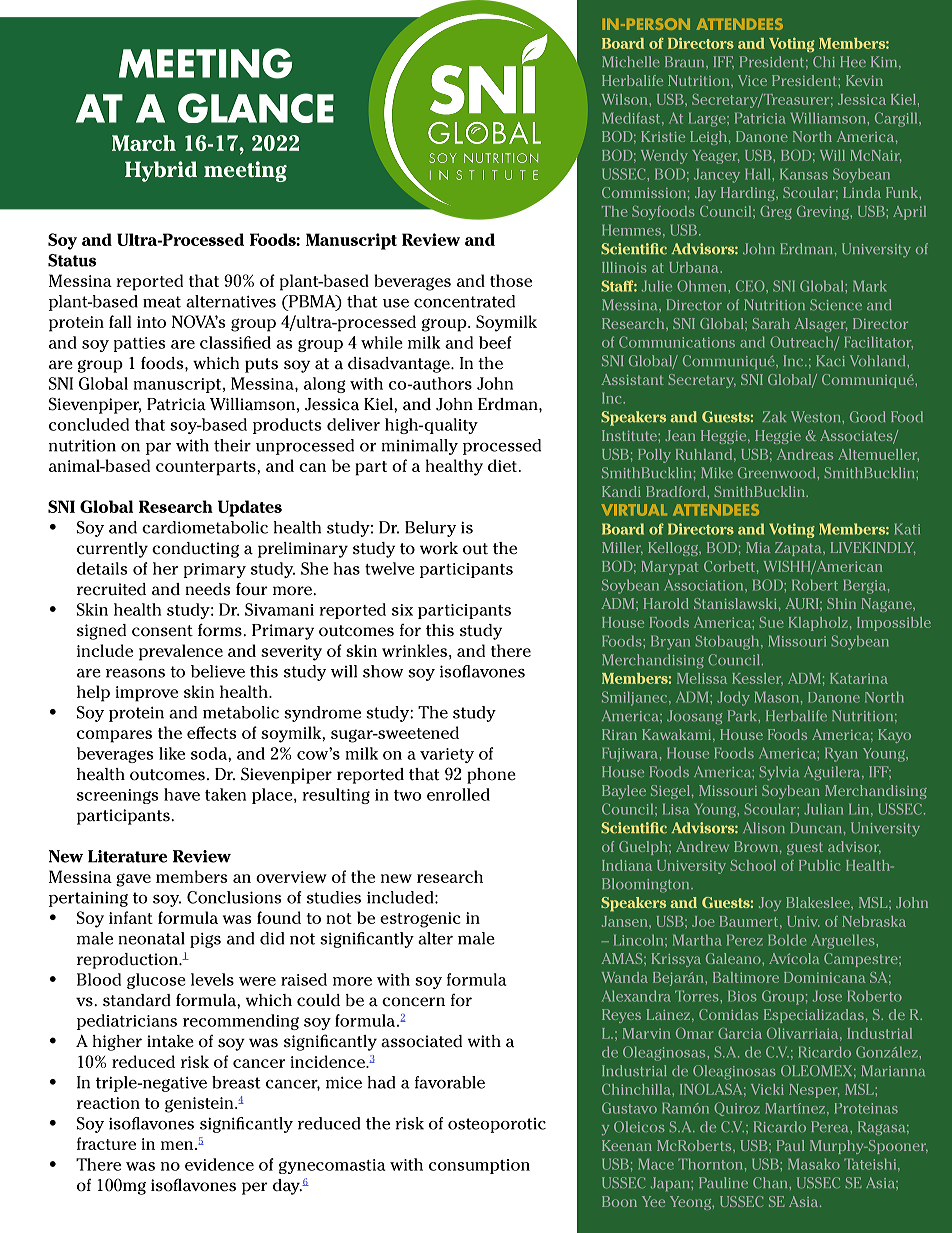  I want to click on gave, so click(133, 880).
